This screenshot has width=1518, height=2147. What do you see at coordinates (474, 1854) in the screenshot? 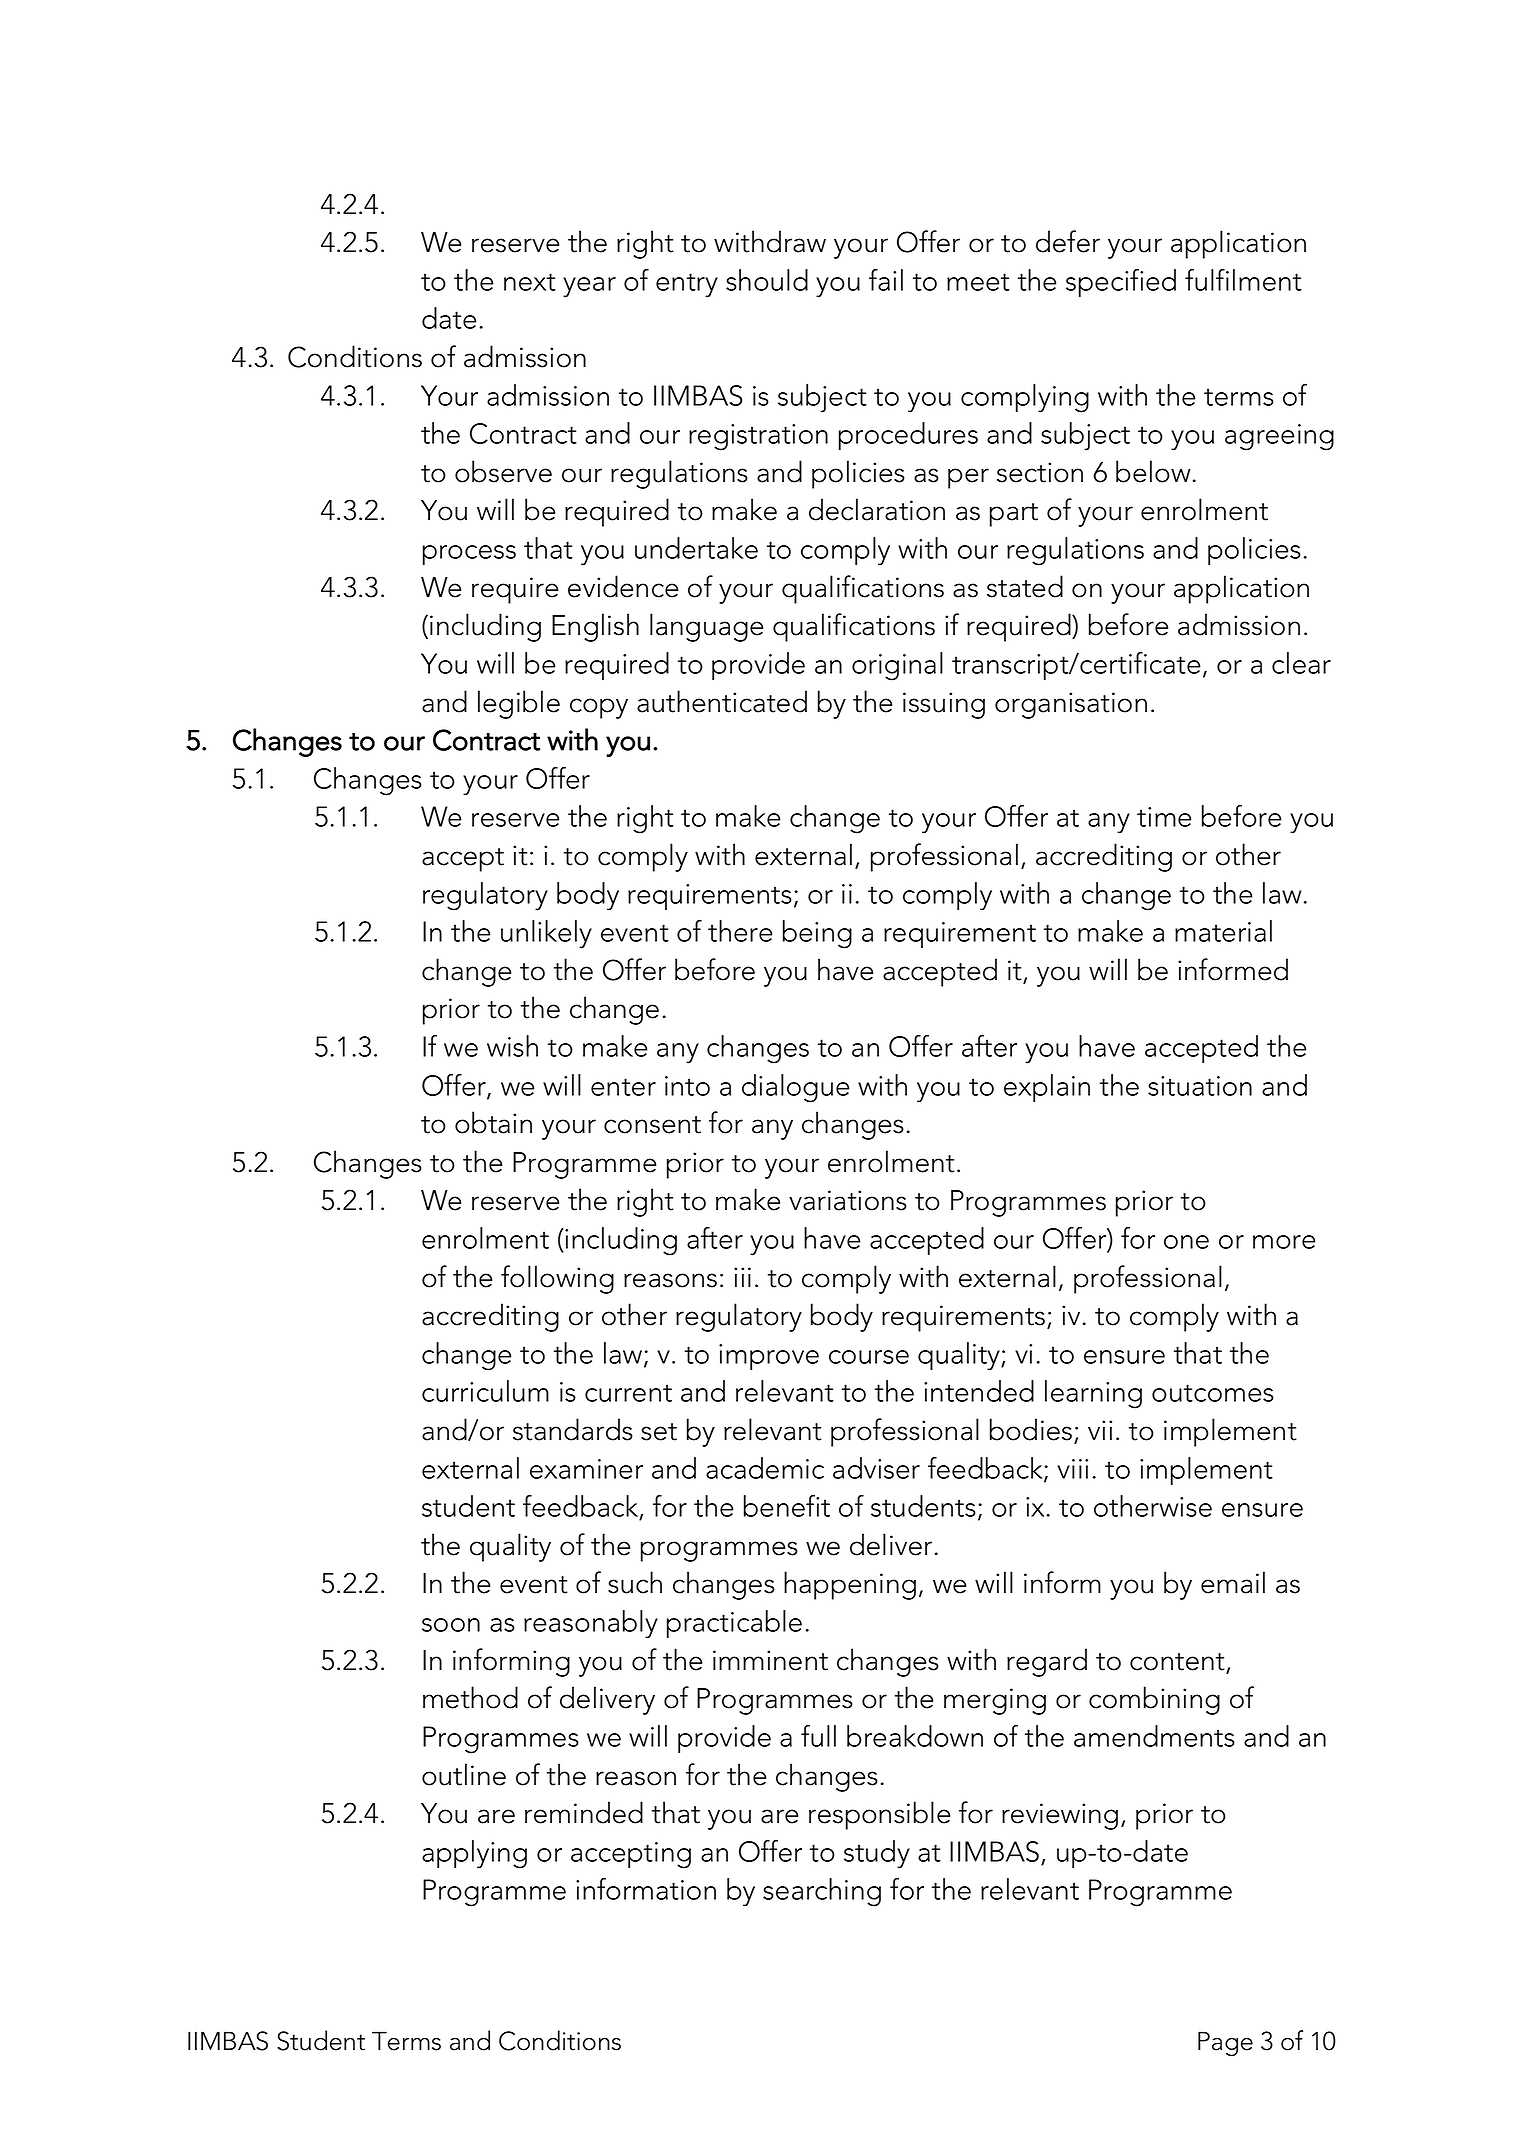
I see `applying` at bounding box center [474, 1854].
